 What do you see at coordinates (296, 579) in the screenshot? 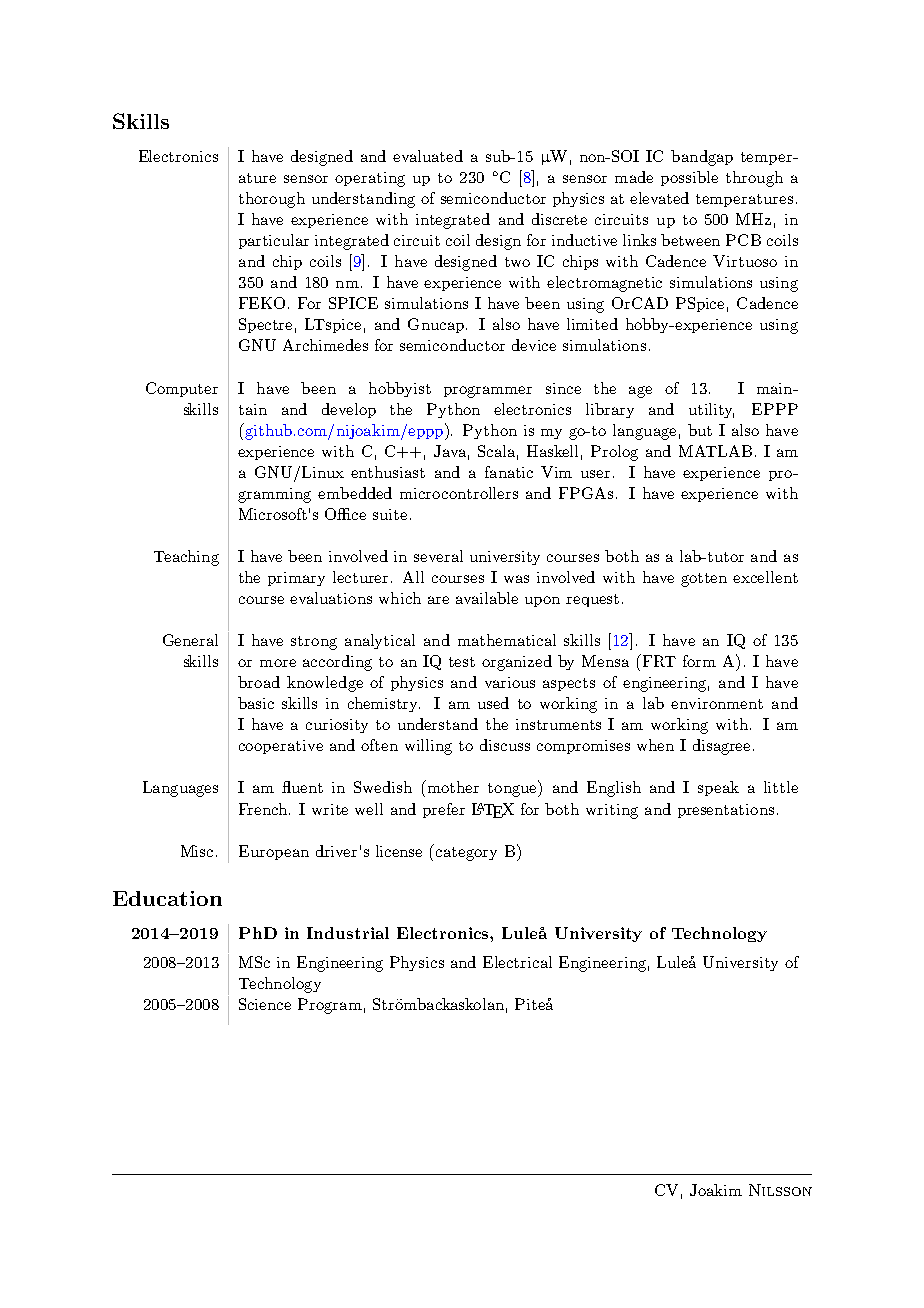
I see `primary` at bounding box center [296, 579].
